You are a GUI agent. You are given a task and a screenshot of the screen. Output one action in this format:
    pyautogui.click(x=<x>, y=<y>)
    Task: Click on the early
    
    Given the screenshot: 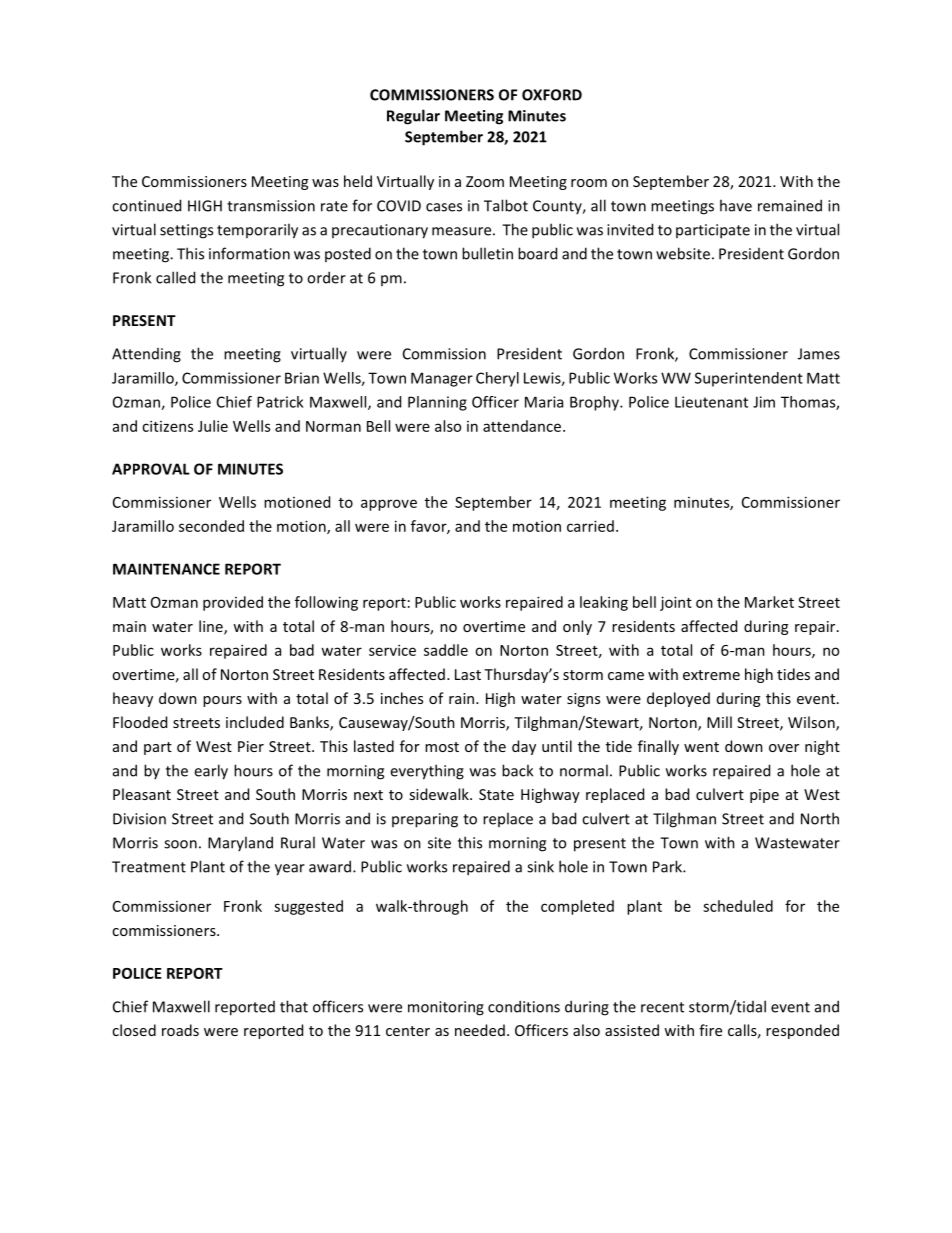 What is the action you would take?
    pyautogui.click(x=211, y=772)
